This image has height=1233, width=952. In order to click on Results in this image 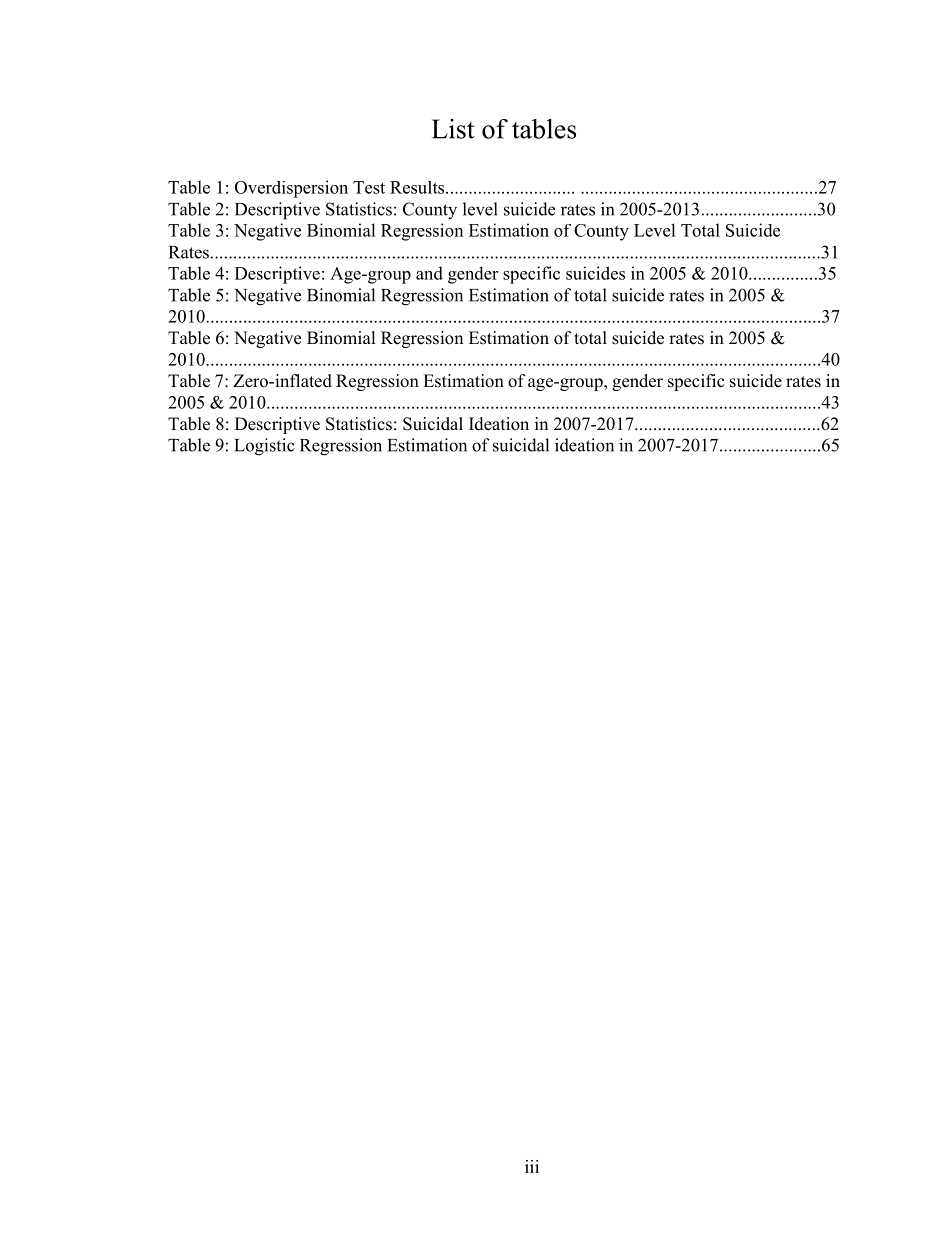, I will do `click(418, 187)`.
